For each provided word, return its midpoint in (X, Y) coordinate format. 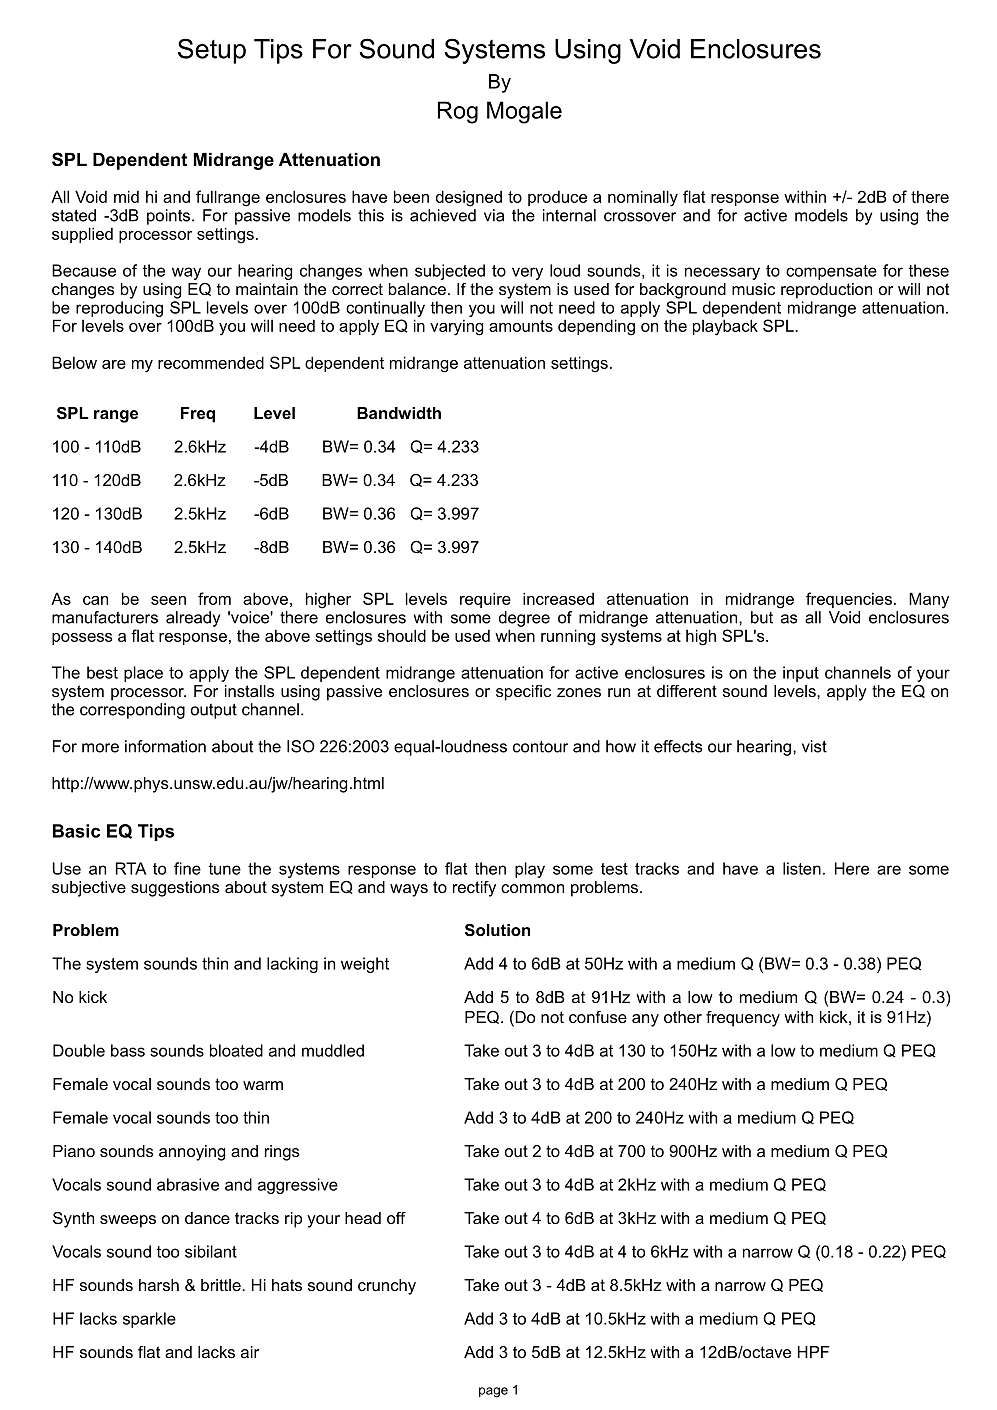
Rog (458, 112)
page (493, 1392)
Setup (212, 51)
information (165, 746)
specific (523, 693)
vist (814, 746)
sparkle (149, 1320)
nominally (643, 198)
